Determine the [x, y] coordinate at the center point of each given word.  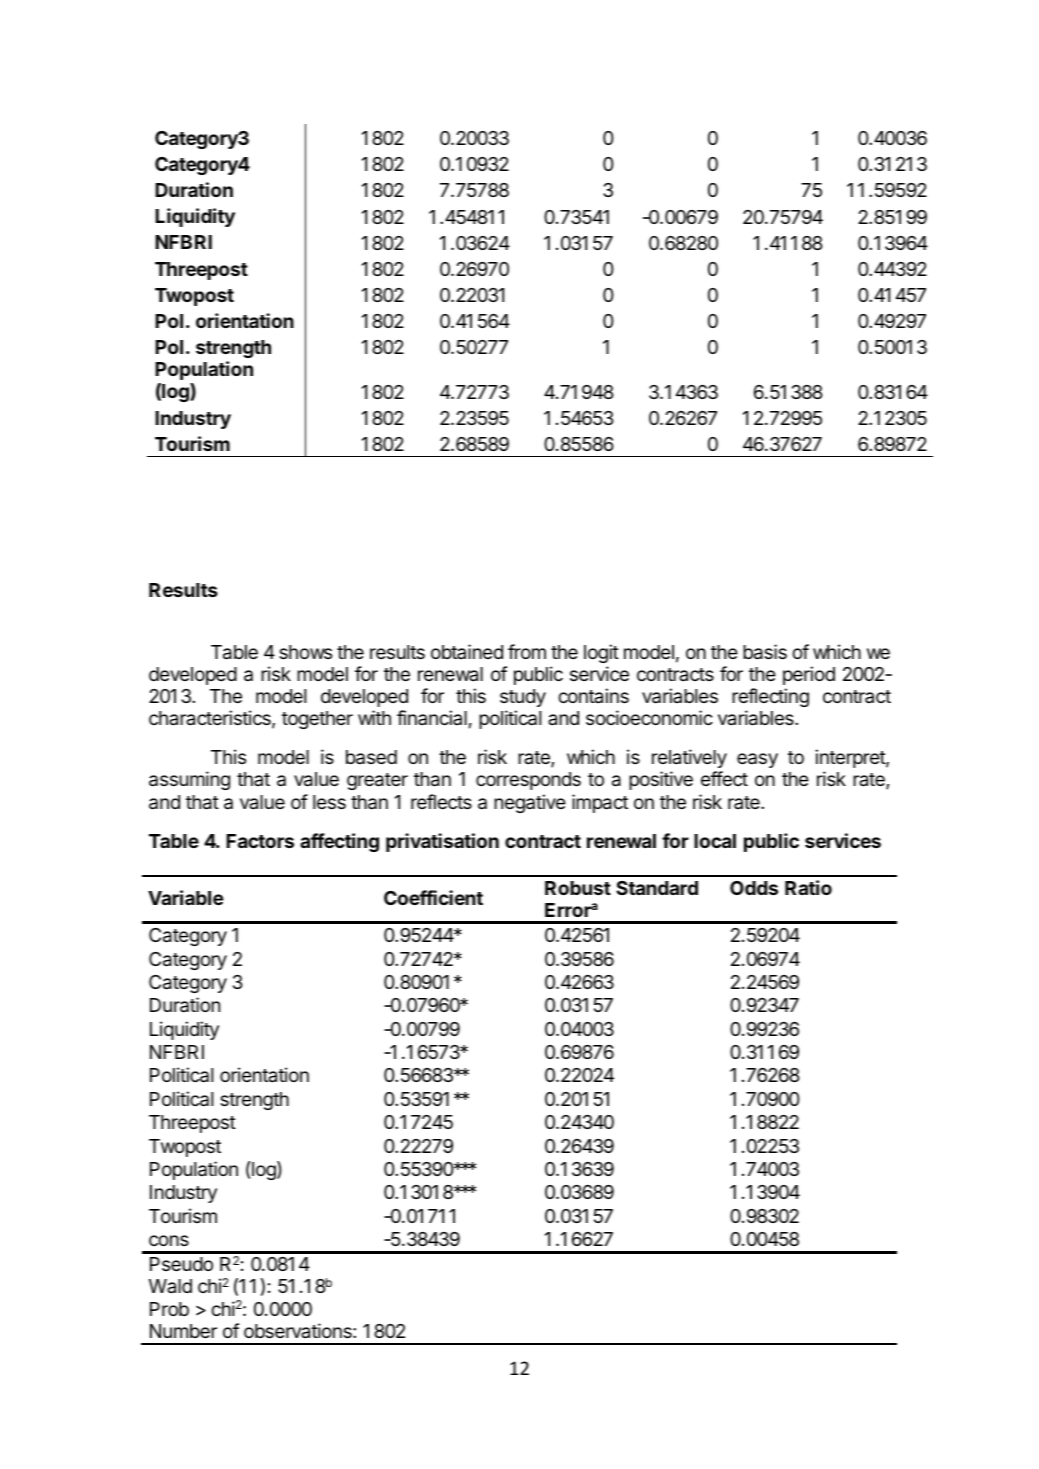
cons [169, 1240]
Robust [578, 888]
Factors [260, 841]
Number [183, 1331]
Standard [657, 888]
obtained [467, 651]
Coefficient [433, 897]
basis [765, 652]
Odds [754, 888]
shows [305, 652]
